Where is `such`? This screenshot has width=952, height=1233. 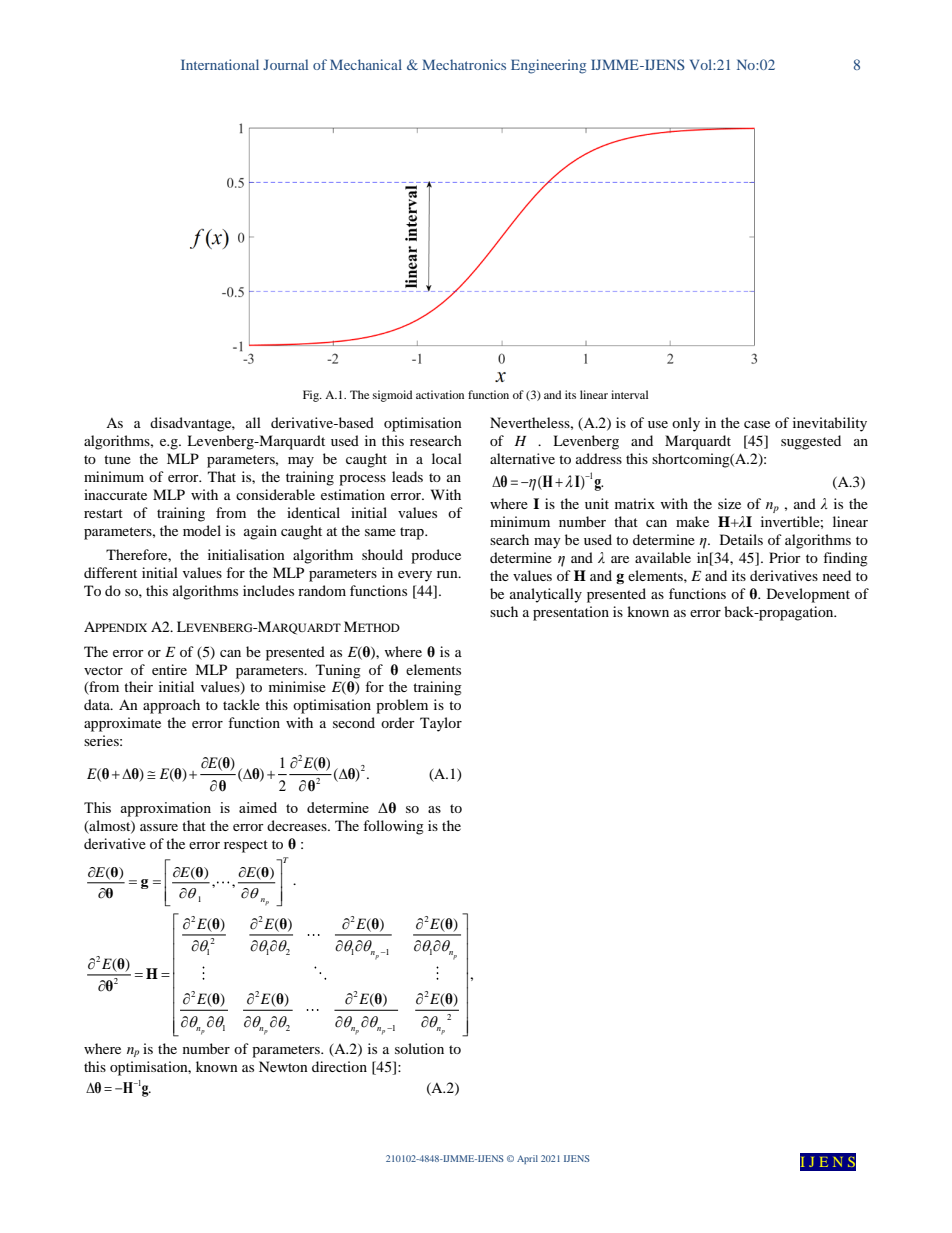
such is located at coordinates (504, 611).
